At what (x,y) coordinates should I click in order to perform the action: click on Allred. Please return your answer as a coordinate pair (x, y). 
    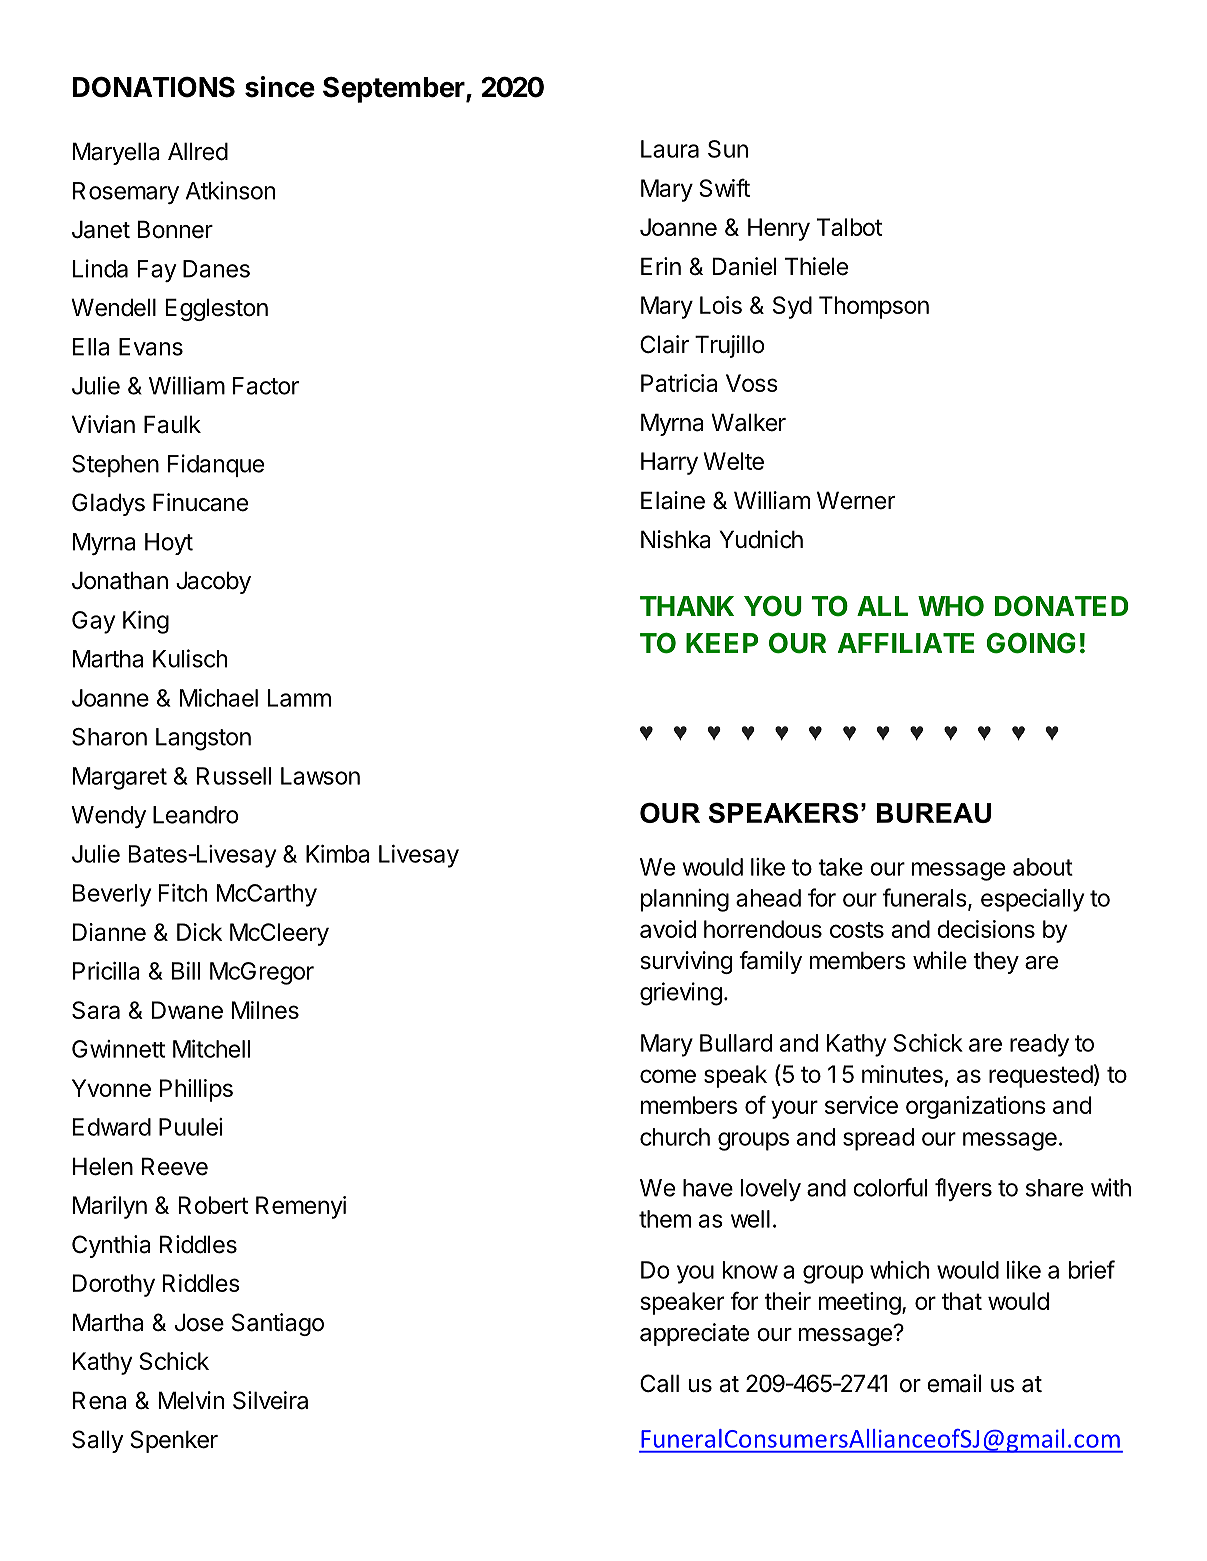
    Looking at the image, I should click on (198, 151).
